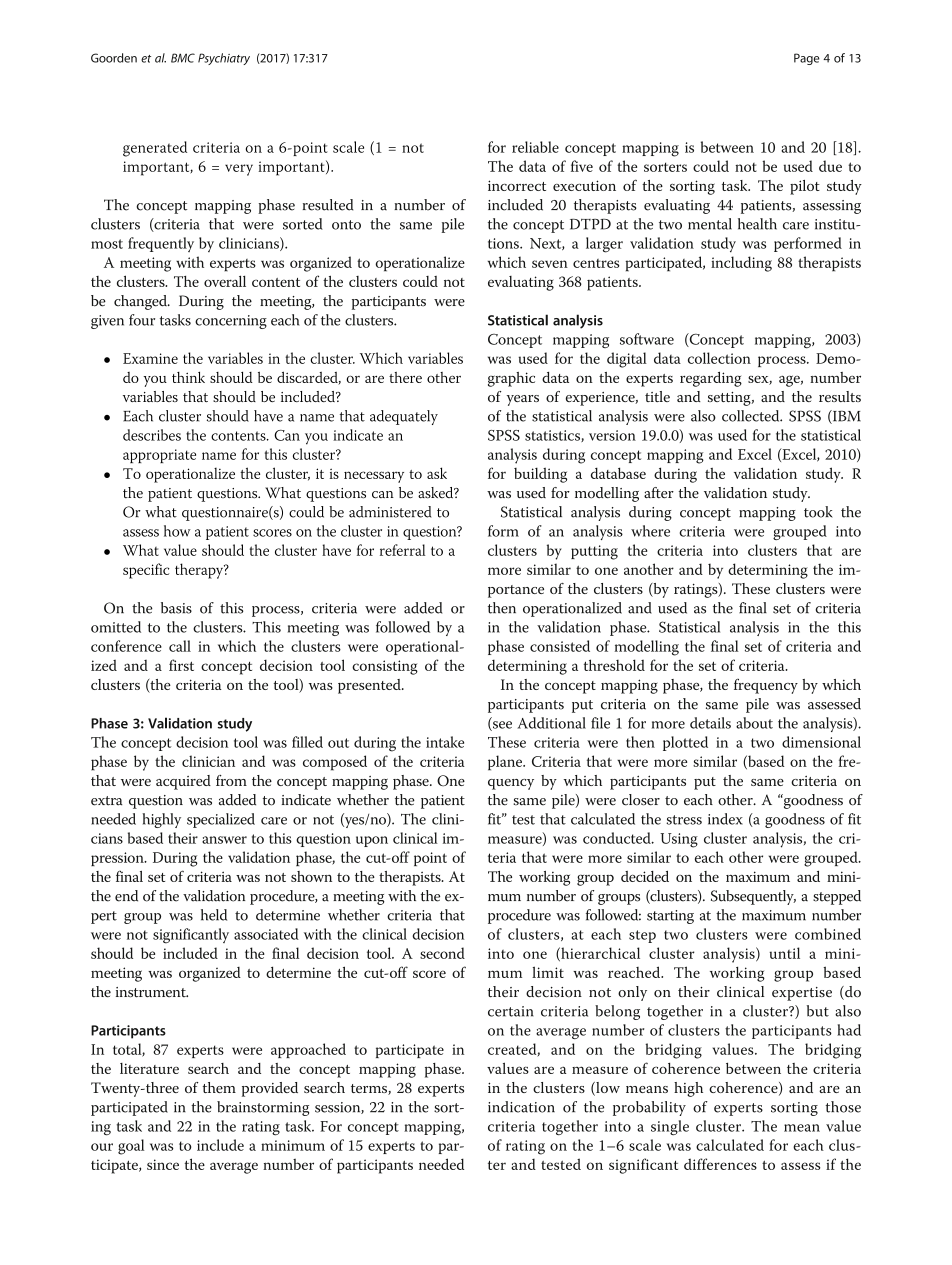 Image resolution: width=952 pixels, height=1265 pixels. What do you see at coordinates (224, 840) in the screenshot?
I see `answer` at bounding box center [224, 840].
